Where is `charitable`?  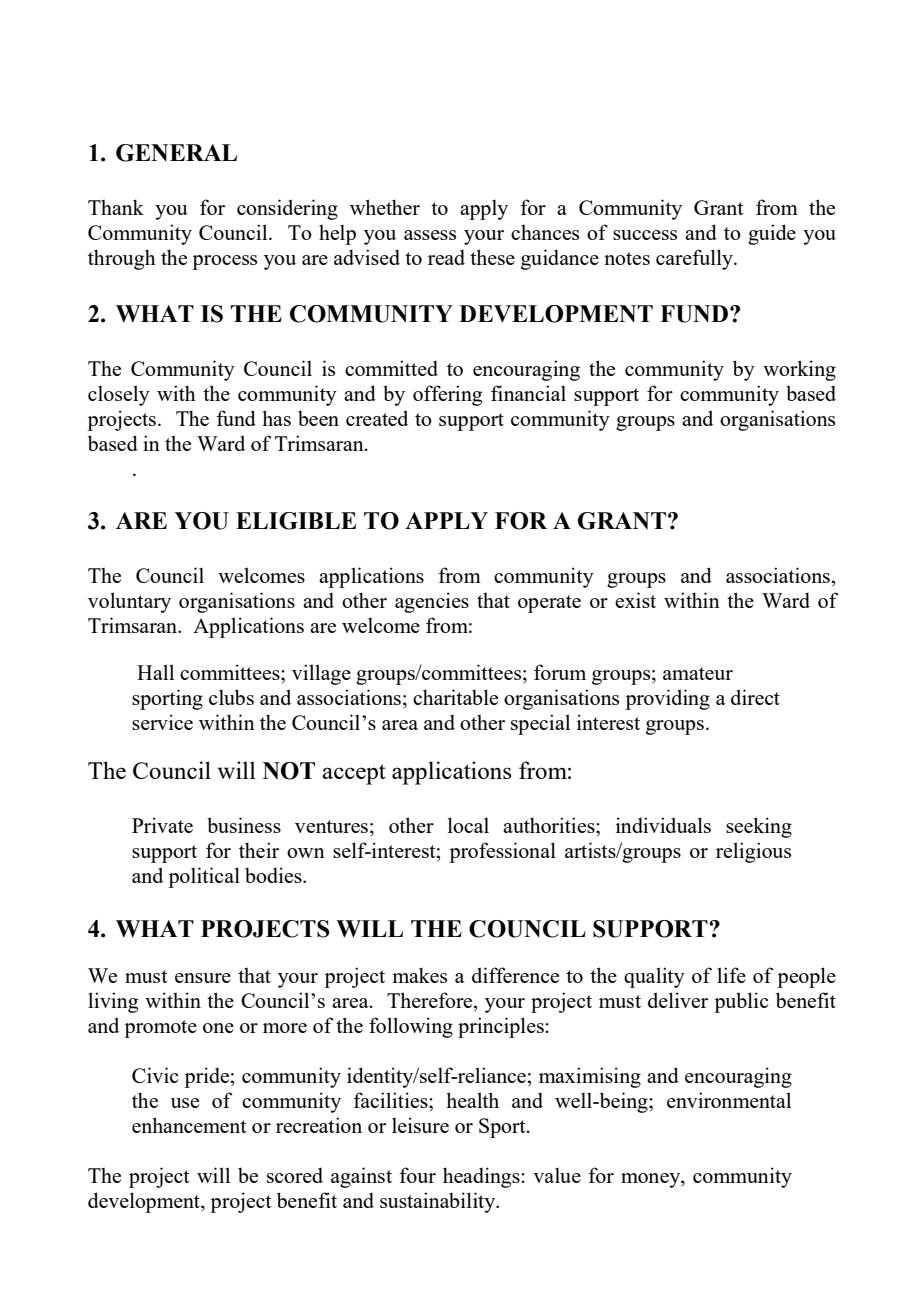 charitable is located at coordinates (455, 697).
